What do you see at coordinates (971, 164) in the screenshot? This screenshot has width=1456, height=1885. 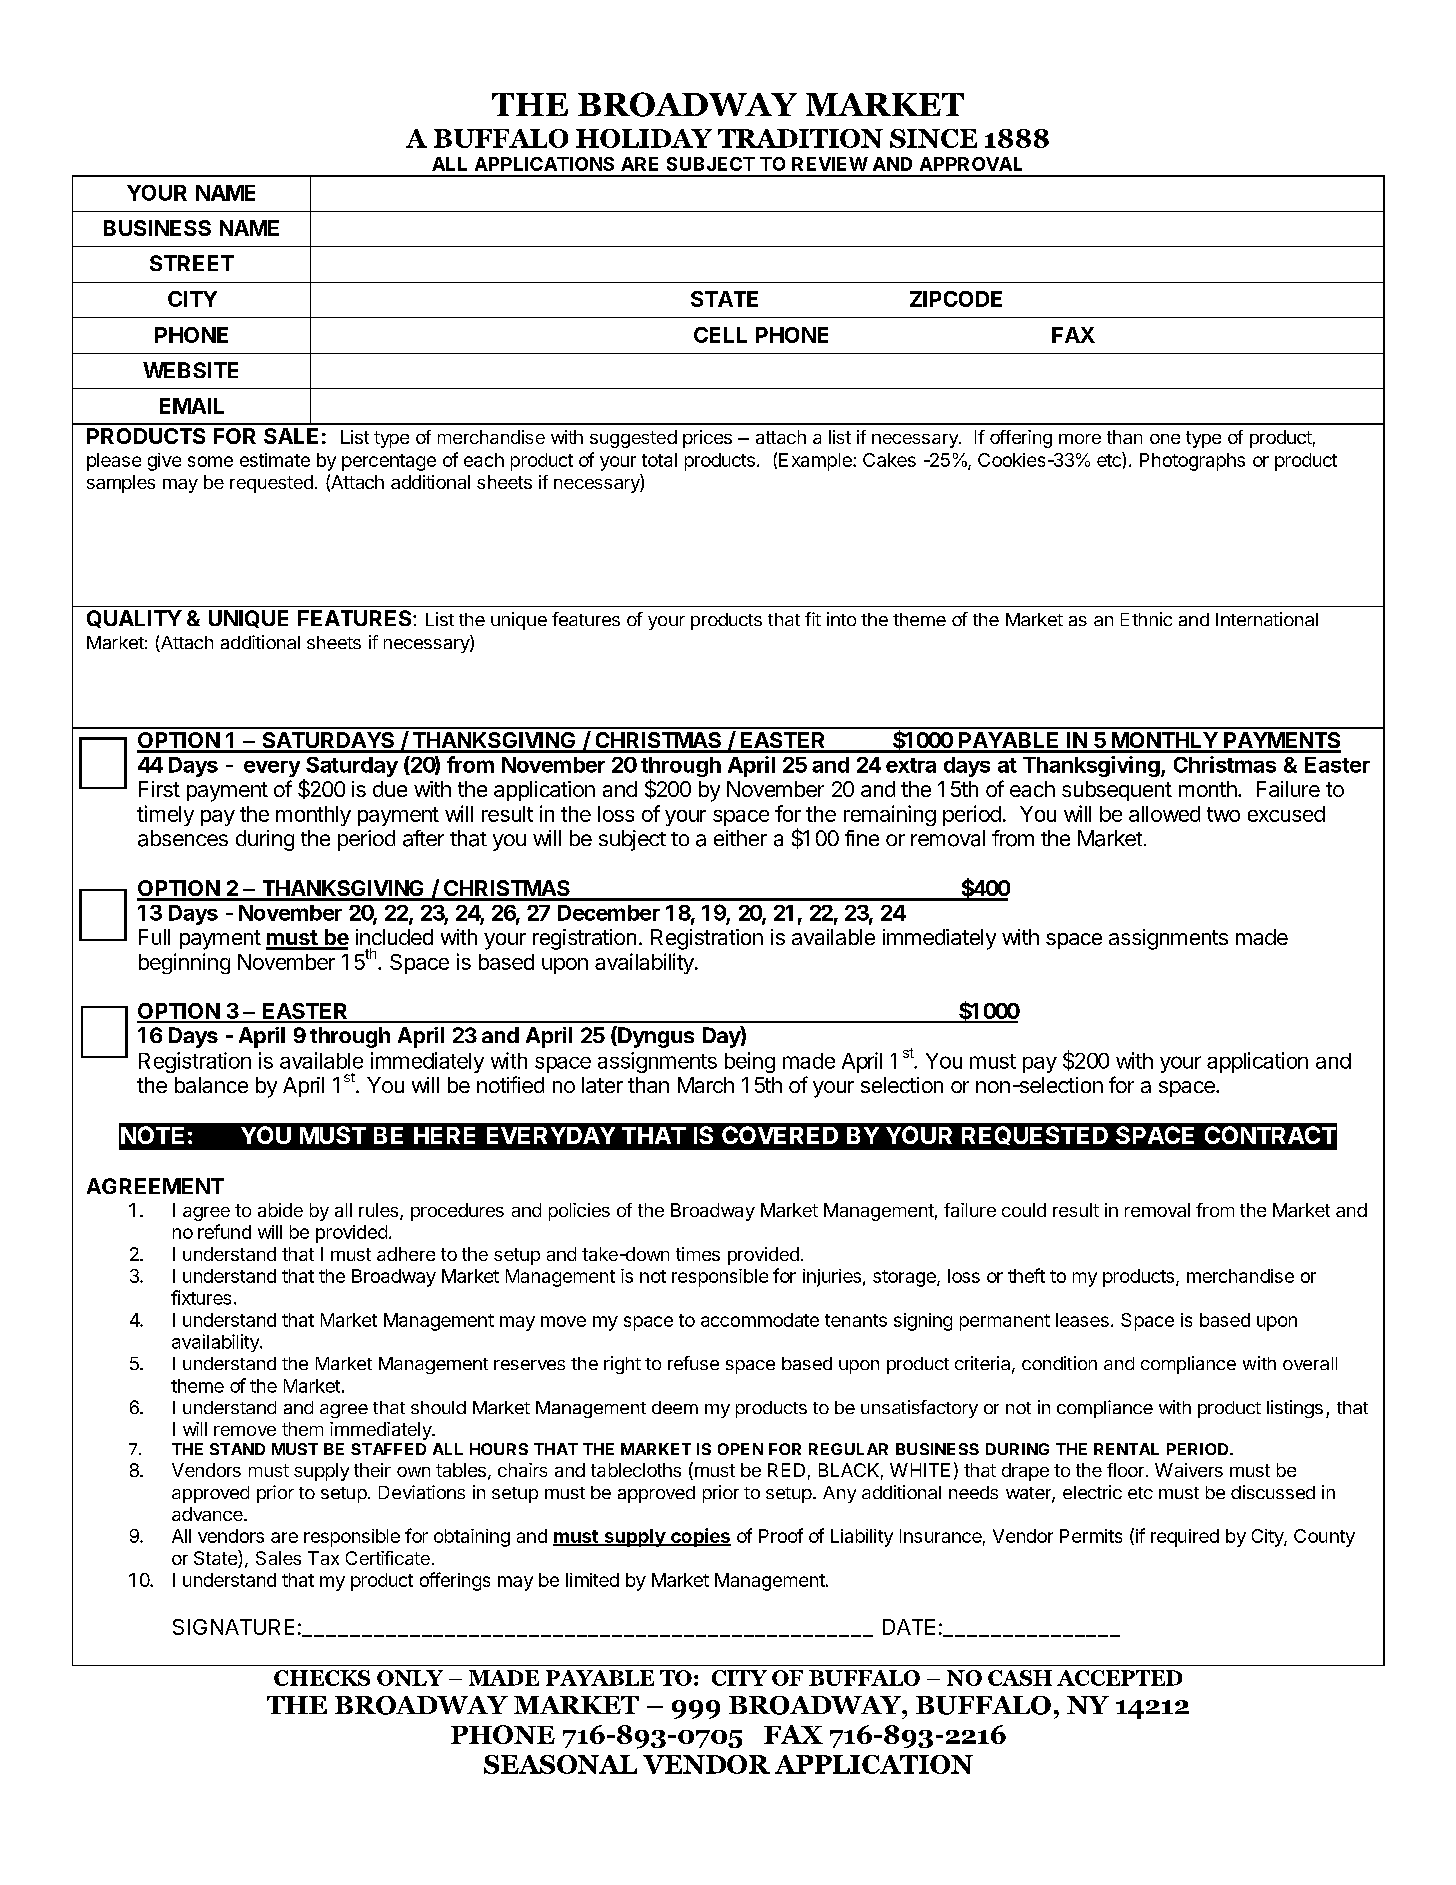 I see `APPROVAL` at bounding box center [971, 164].
